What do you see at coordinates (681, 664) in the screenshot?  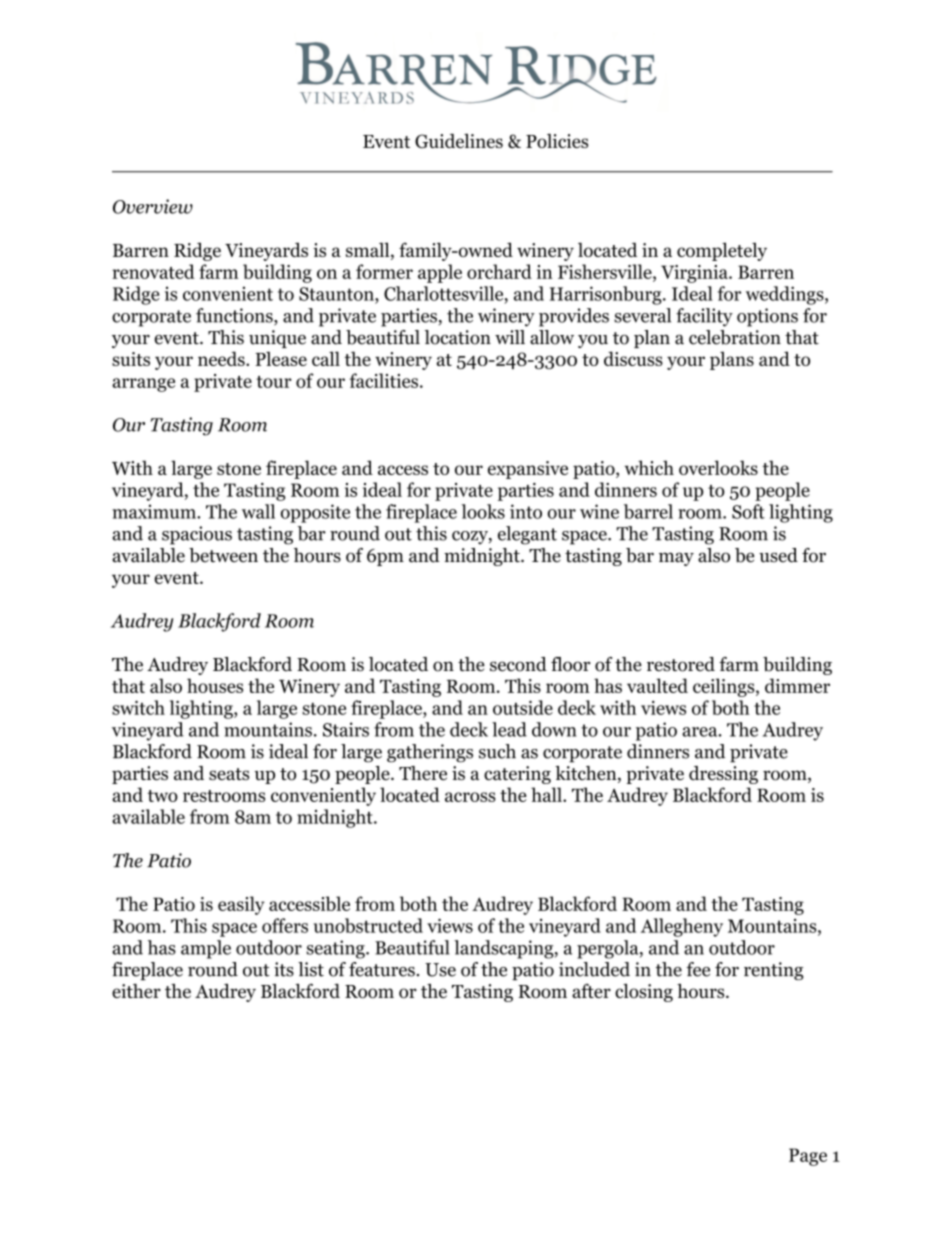 I see `restored` at bounding box center [681, 664].
